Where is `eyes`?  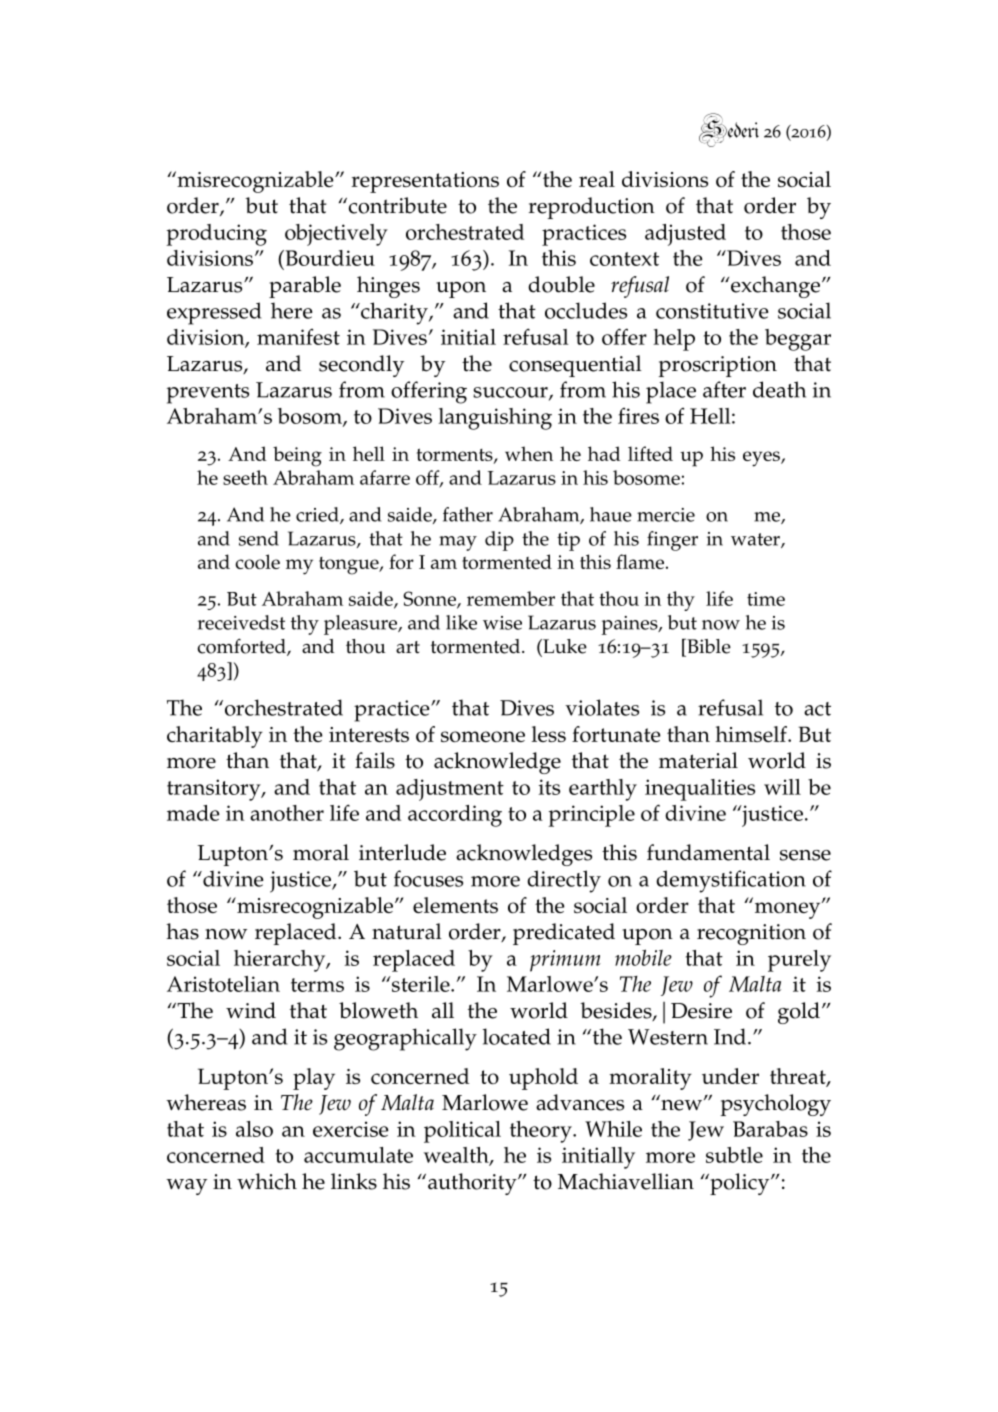
eyes is located at coordinates (762, 459).
